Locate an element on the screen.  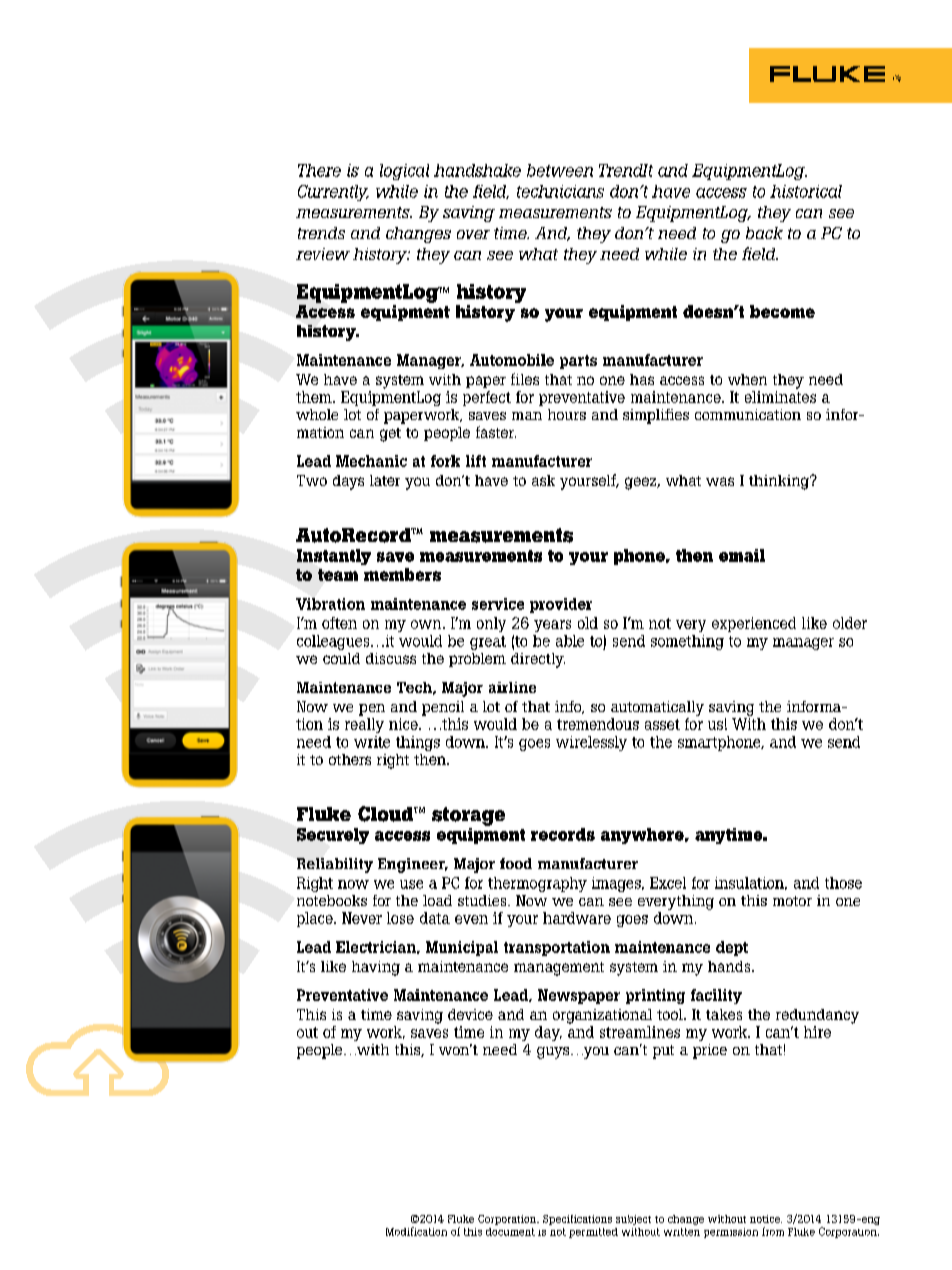
experienced is located at coordinates (754, 624).
